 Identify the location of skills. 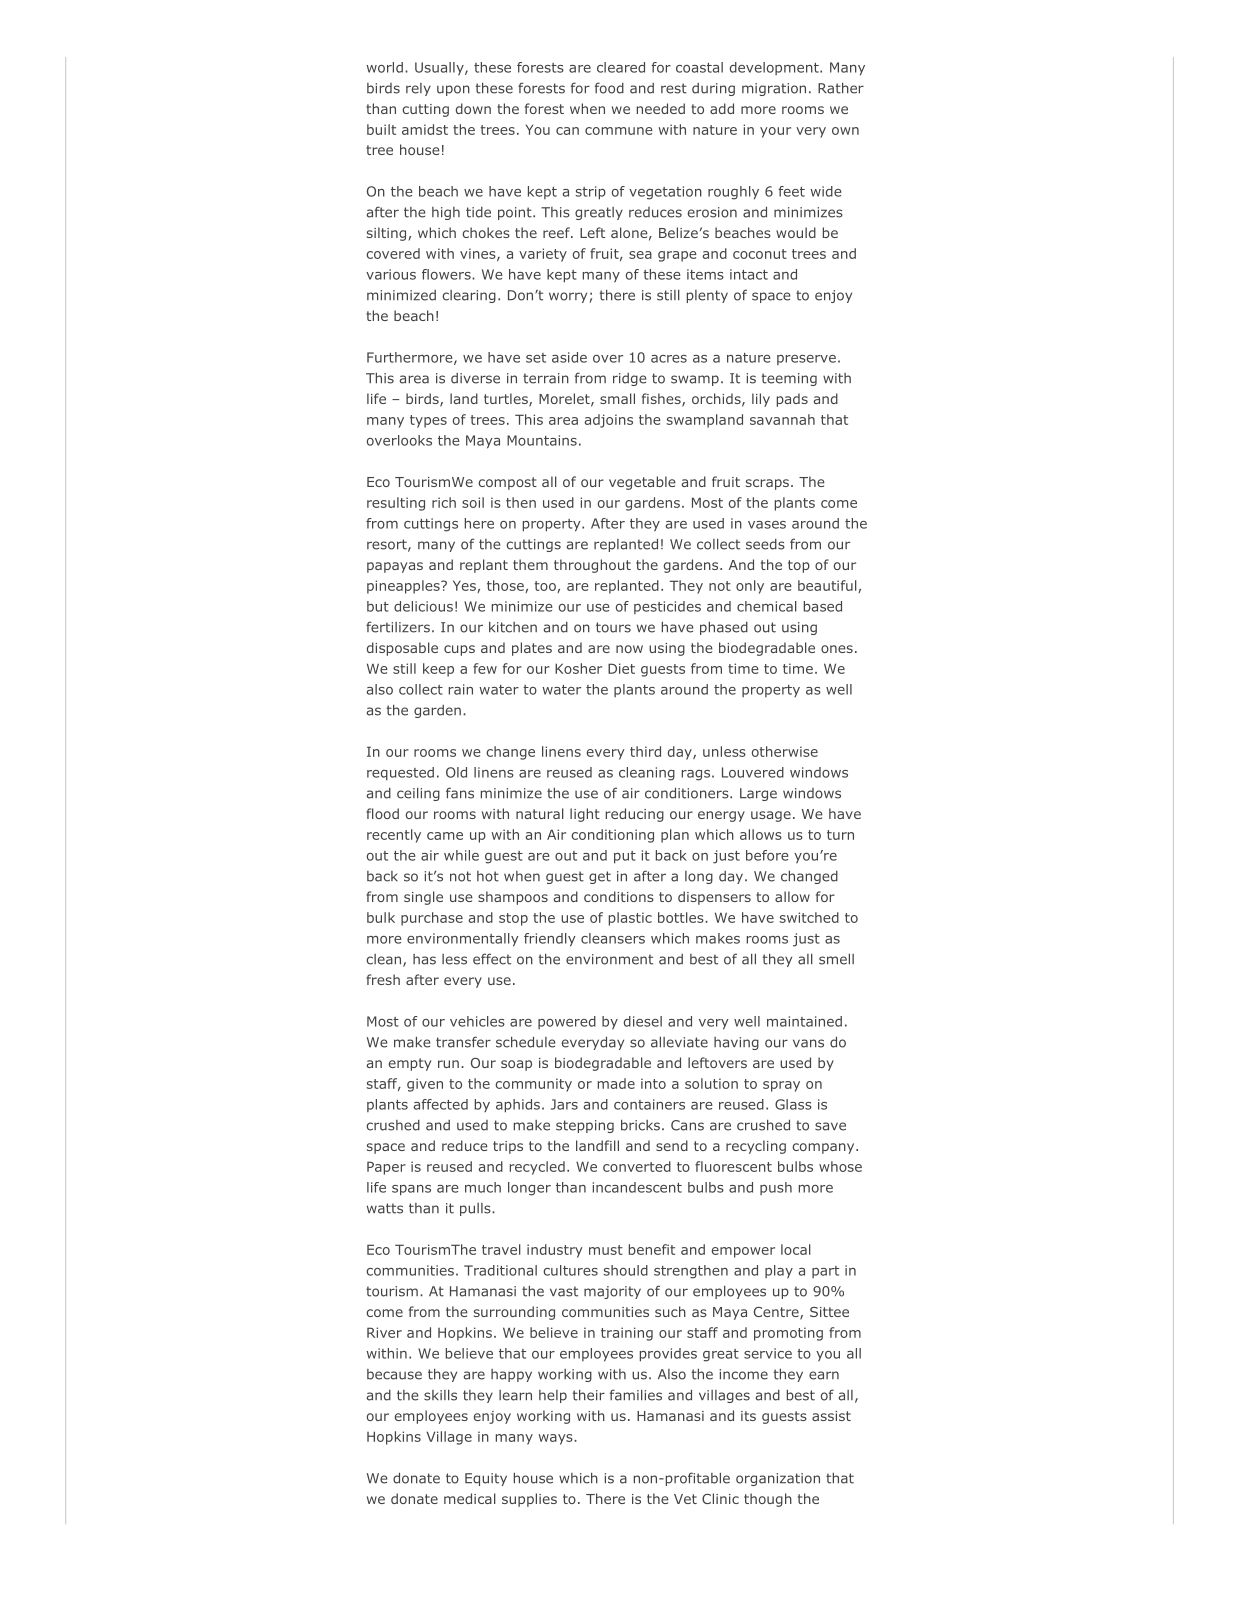
(440, 1395).
